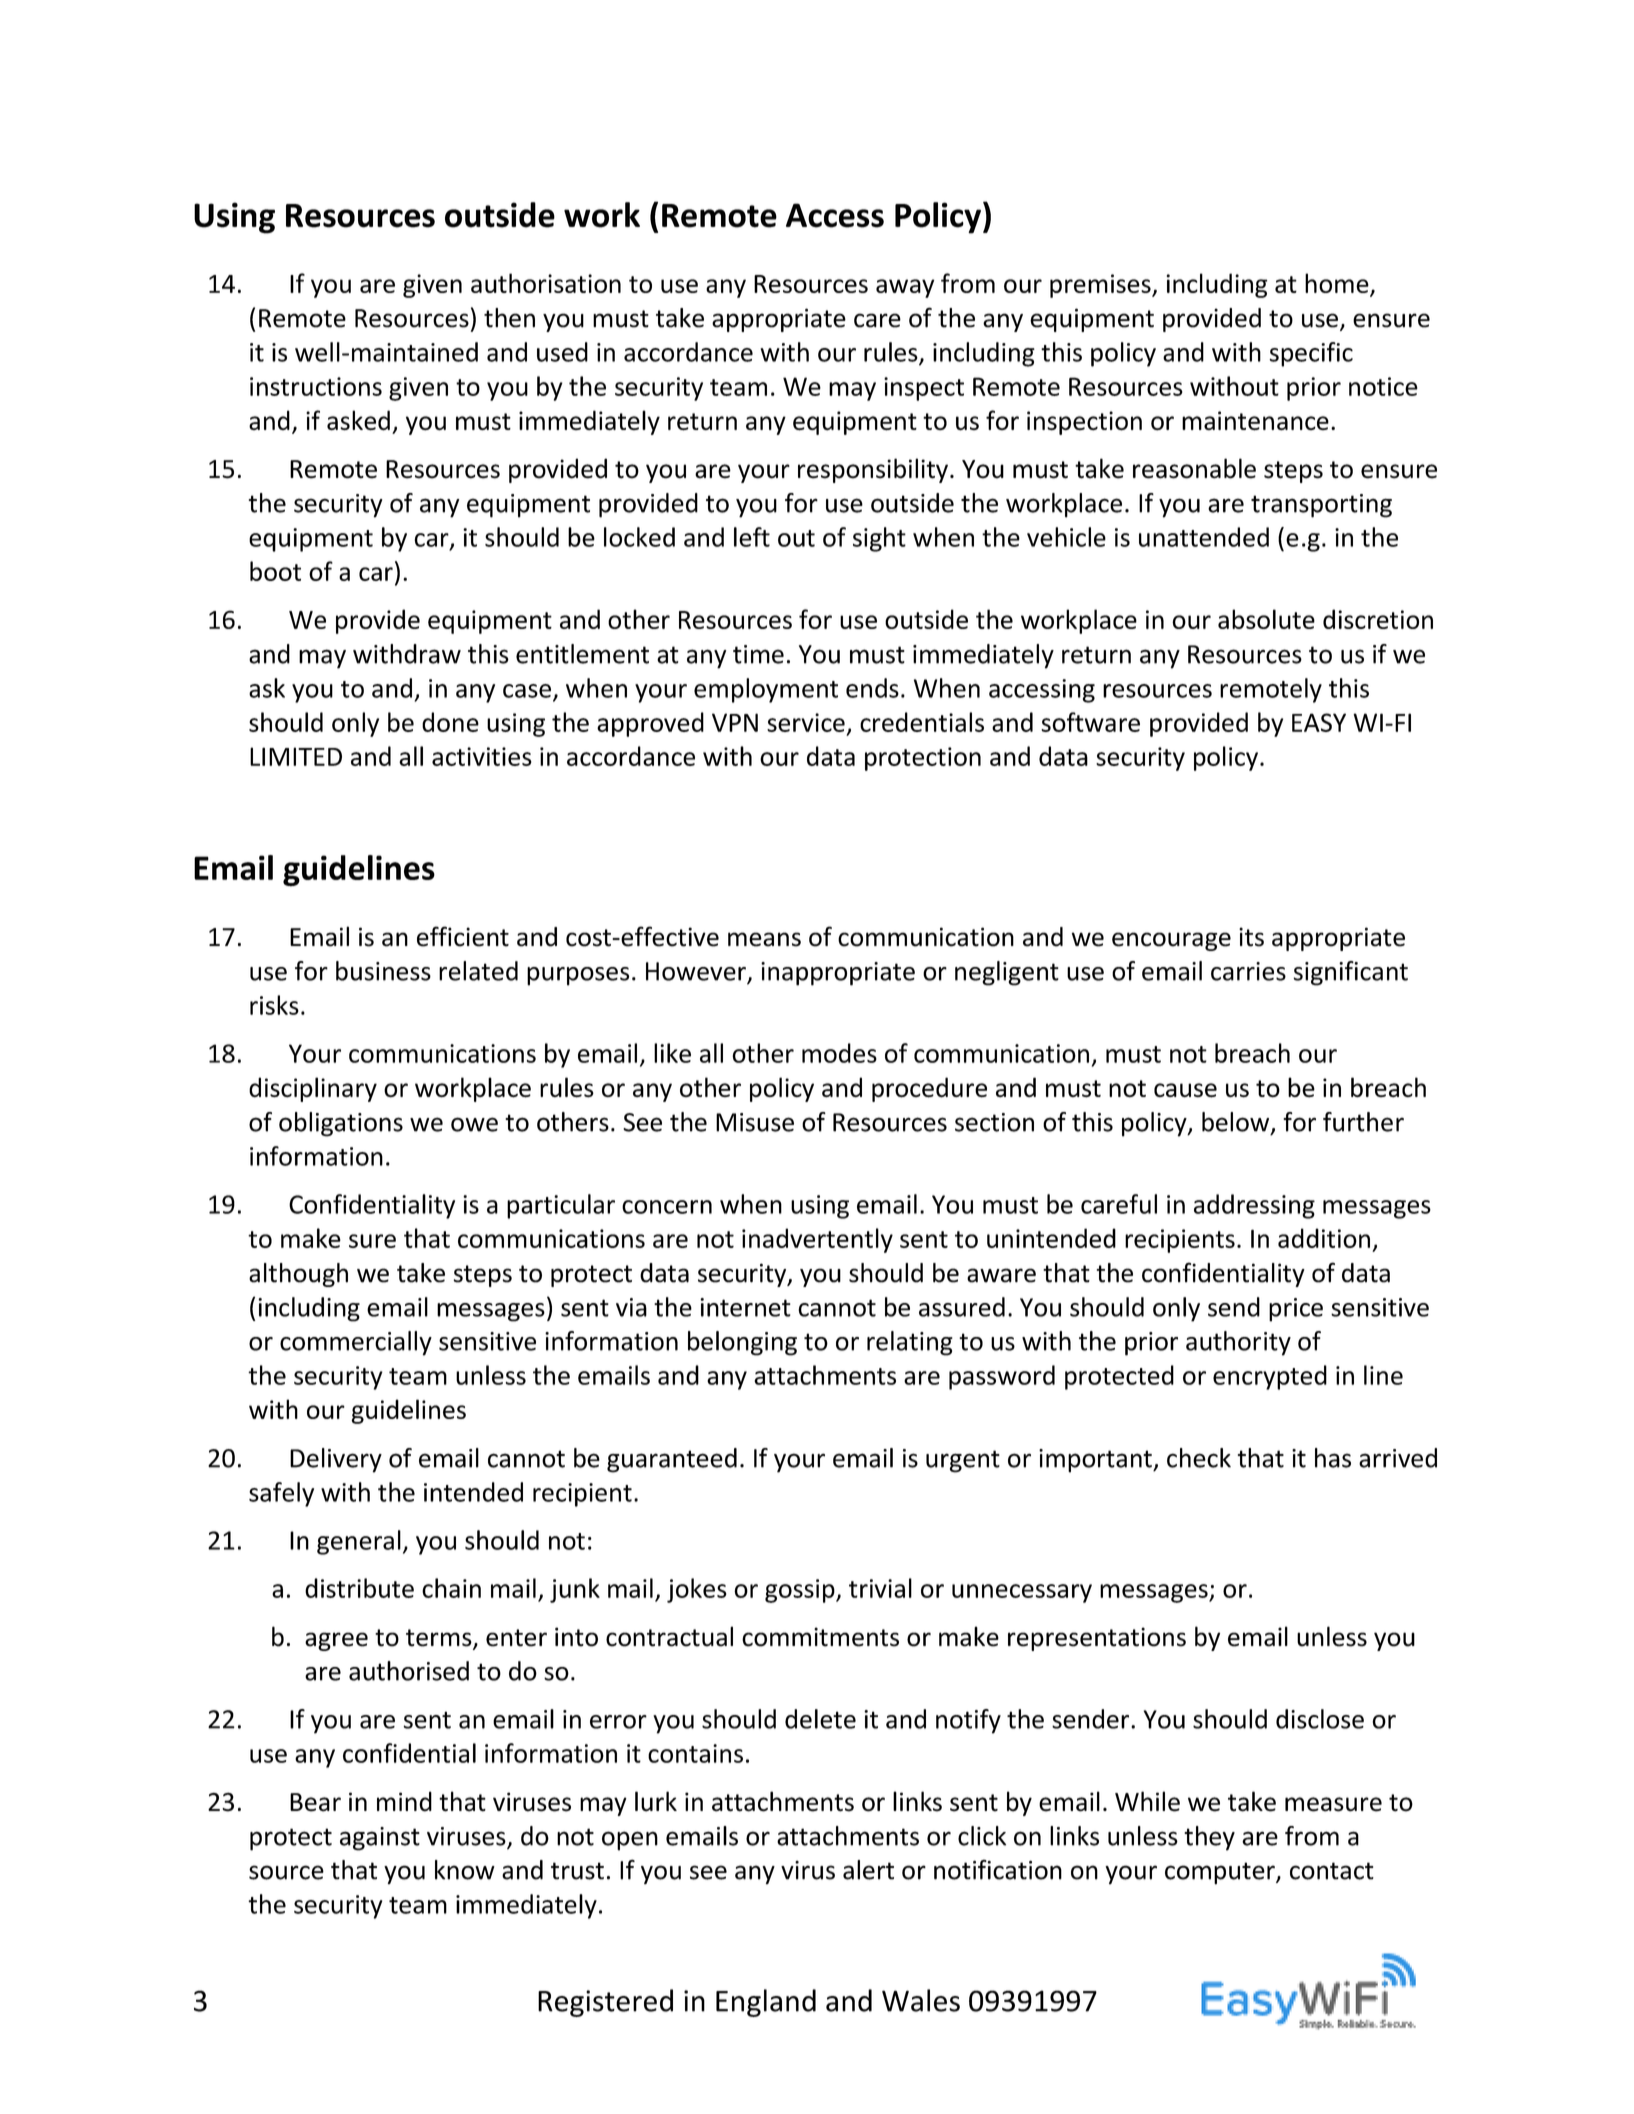  What do you see at coordinates (1296, 1310) in the document?
I see `price` at bounding box center [1296, 1310].
